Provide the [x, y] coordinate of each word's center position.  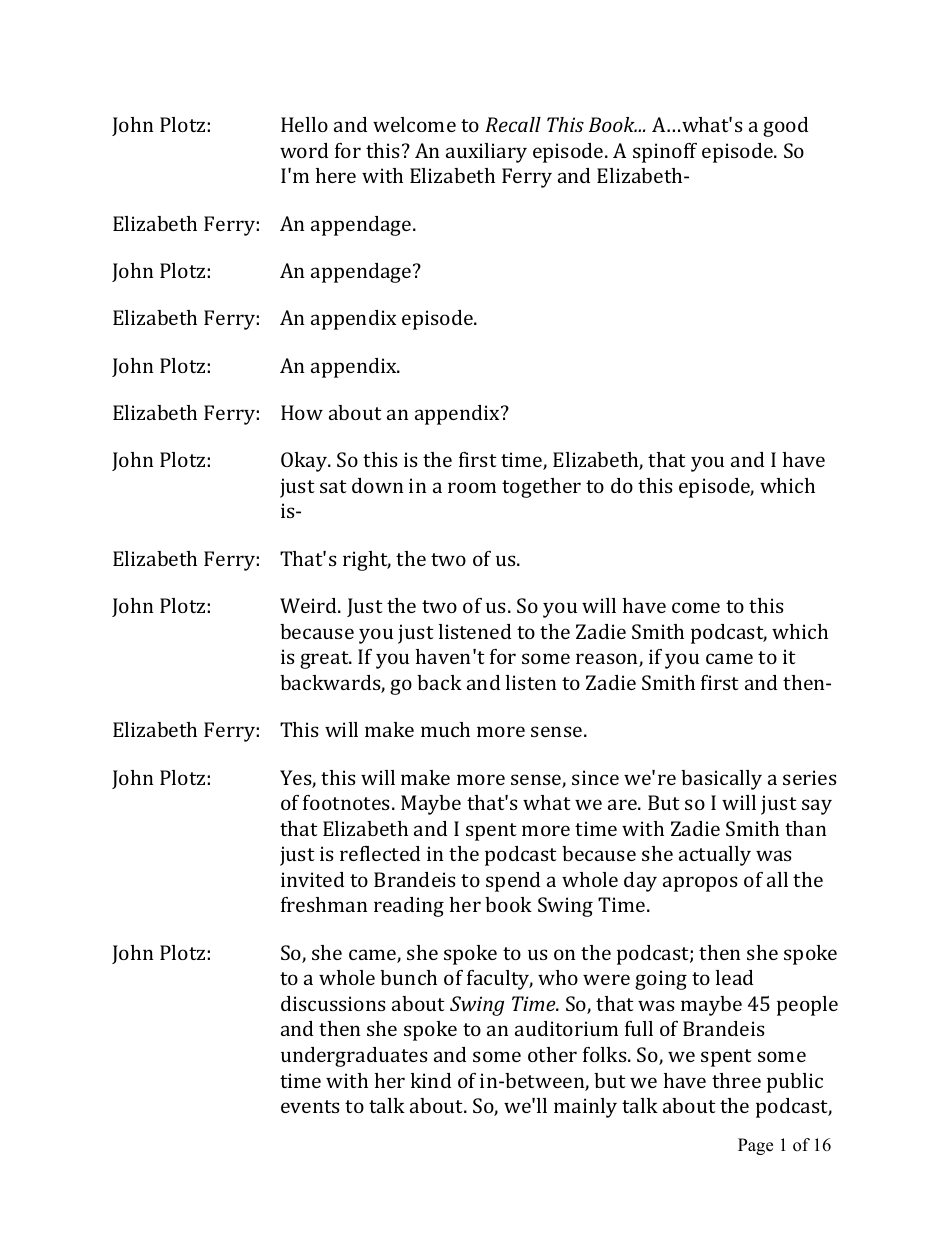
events [310, 1106]
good [785, 127]
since [595, 777]
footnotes [346, 802]
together [541, 488]
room [472, 487]
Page [755, 1146]
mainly [585, 1108]
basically [721, 780]
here [336, 175]
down [377, 485]
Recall [513, 124]
